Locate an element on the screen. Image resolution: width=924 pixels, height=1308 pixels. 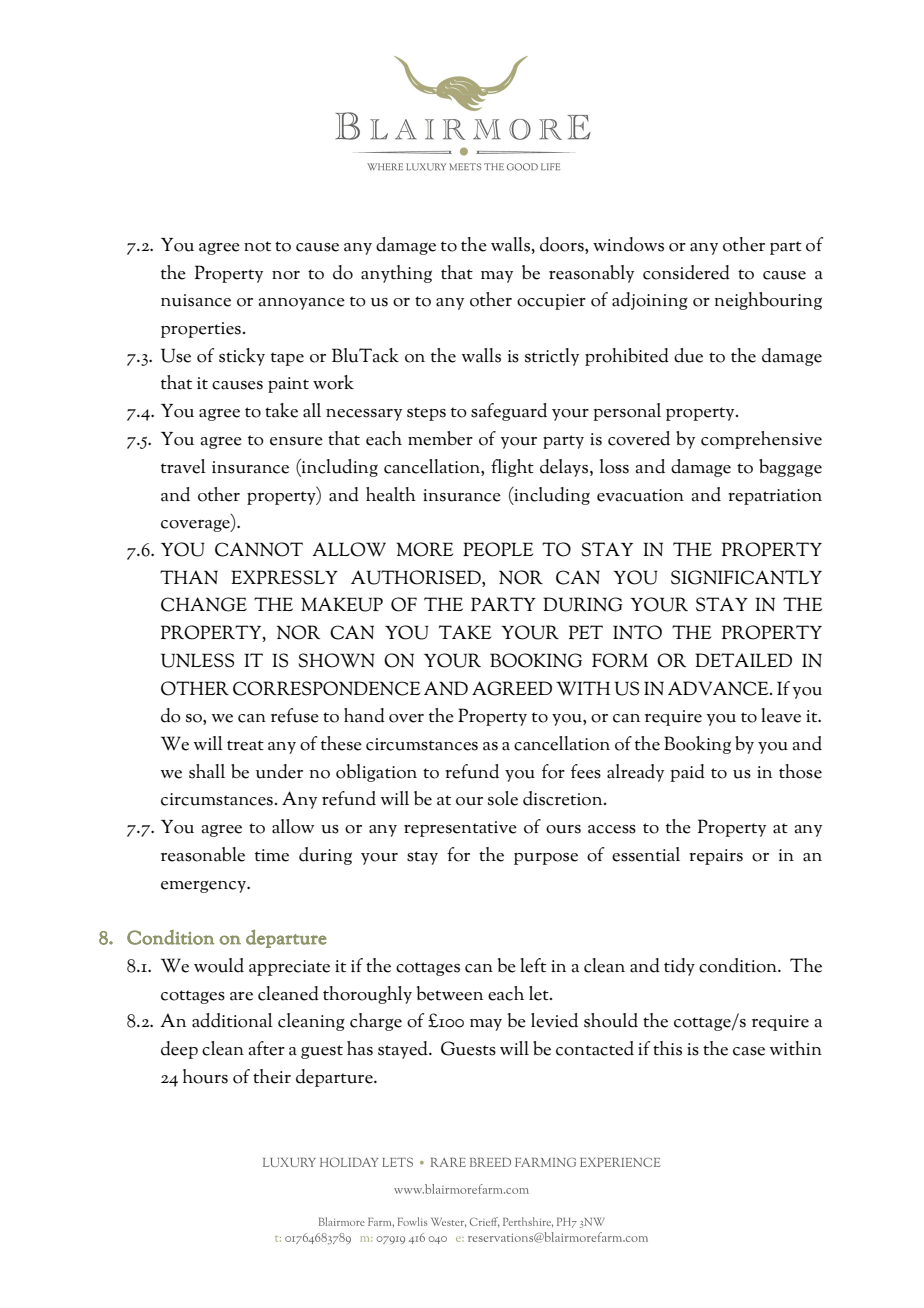
PEOPLE is located at coordinates (498, 549).
